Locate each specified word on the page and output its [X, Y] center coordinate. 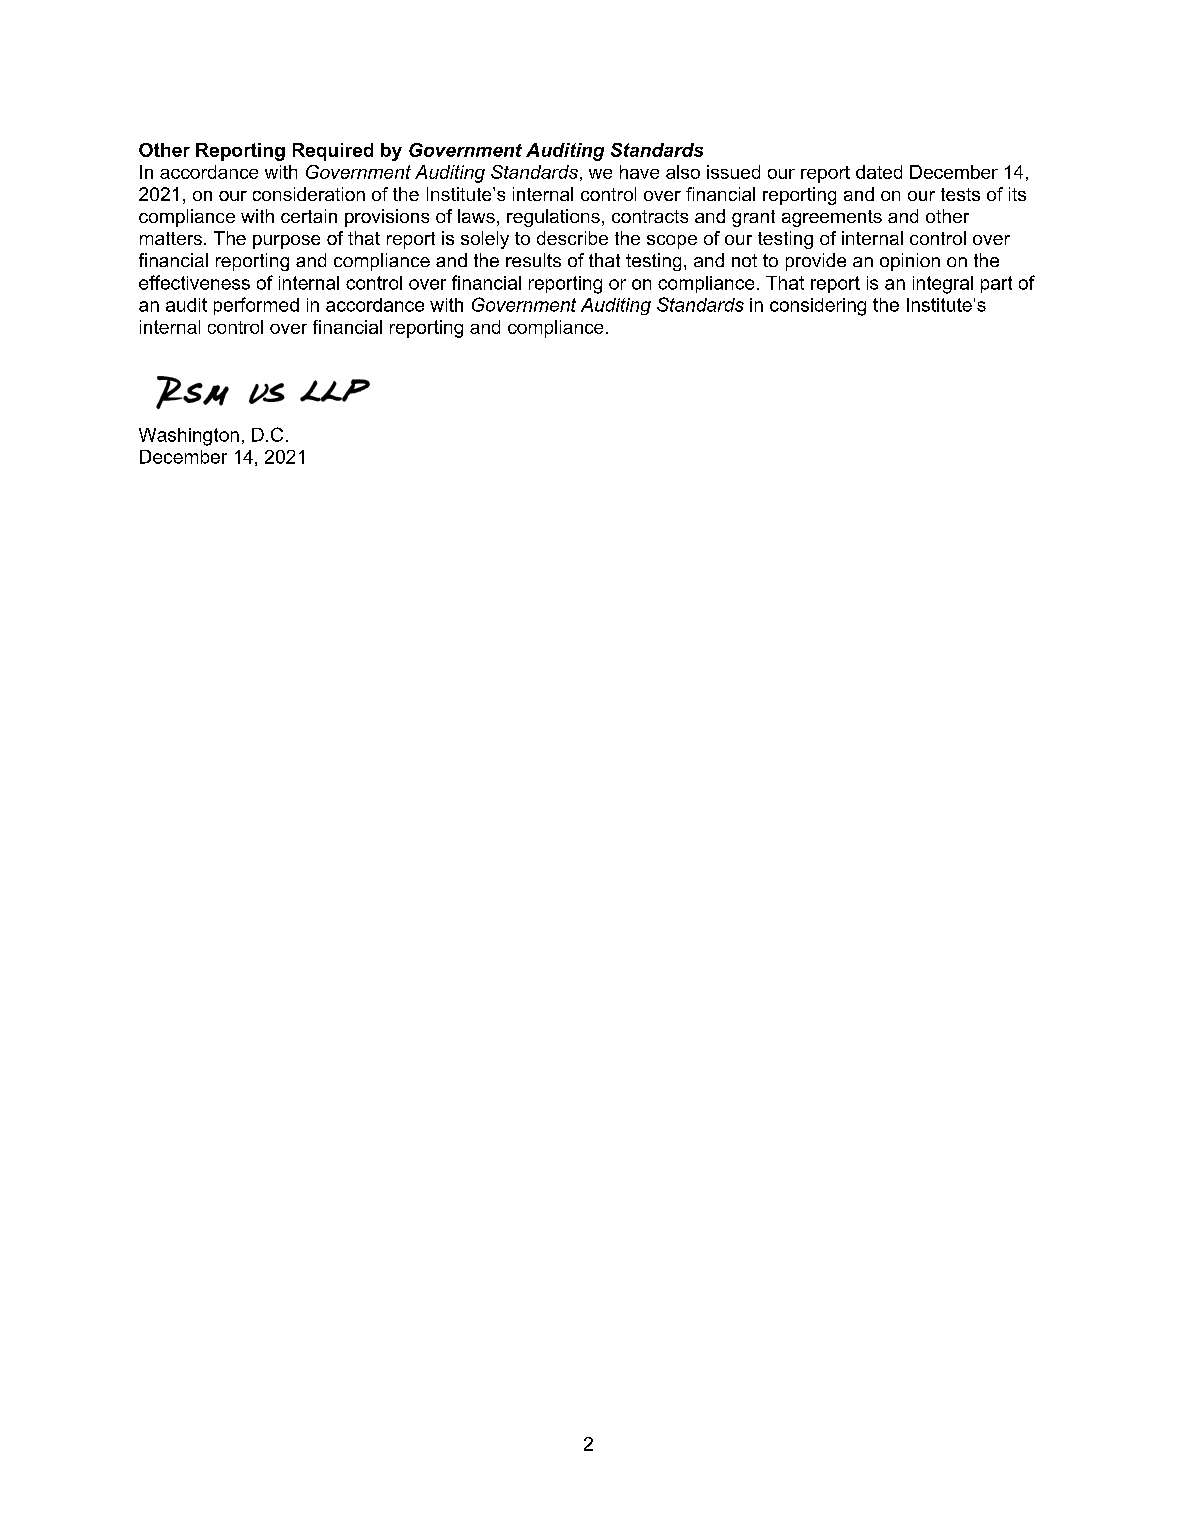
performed [256, 306]
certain [309, 216]
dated [879, 172]
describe [572, 238]
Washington [189, 437]
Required [333, 152]
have [639, 172]
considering [818, 307]
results [533, 260]
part [996, 284]
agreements [832, 218]
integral [943, 285]
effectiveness [194, 282]
